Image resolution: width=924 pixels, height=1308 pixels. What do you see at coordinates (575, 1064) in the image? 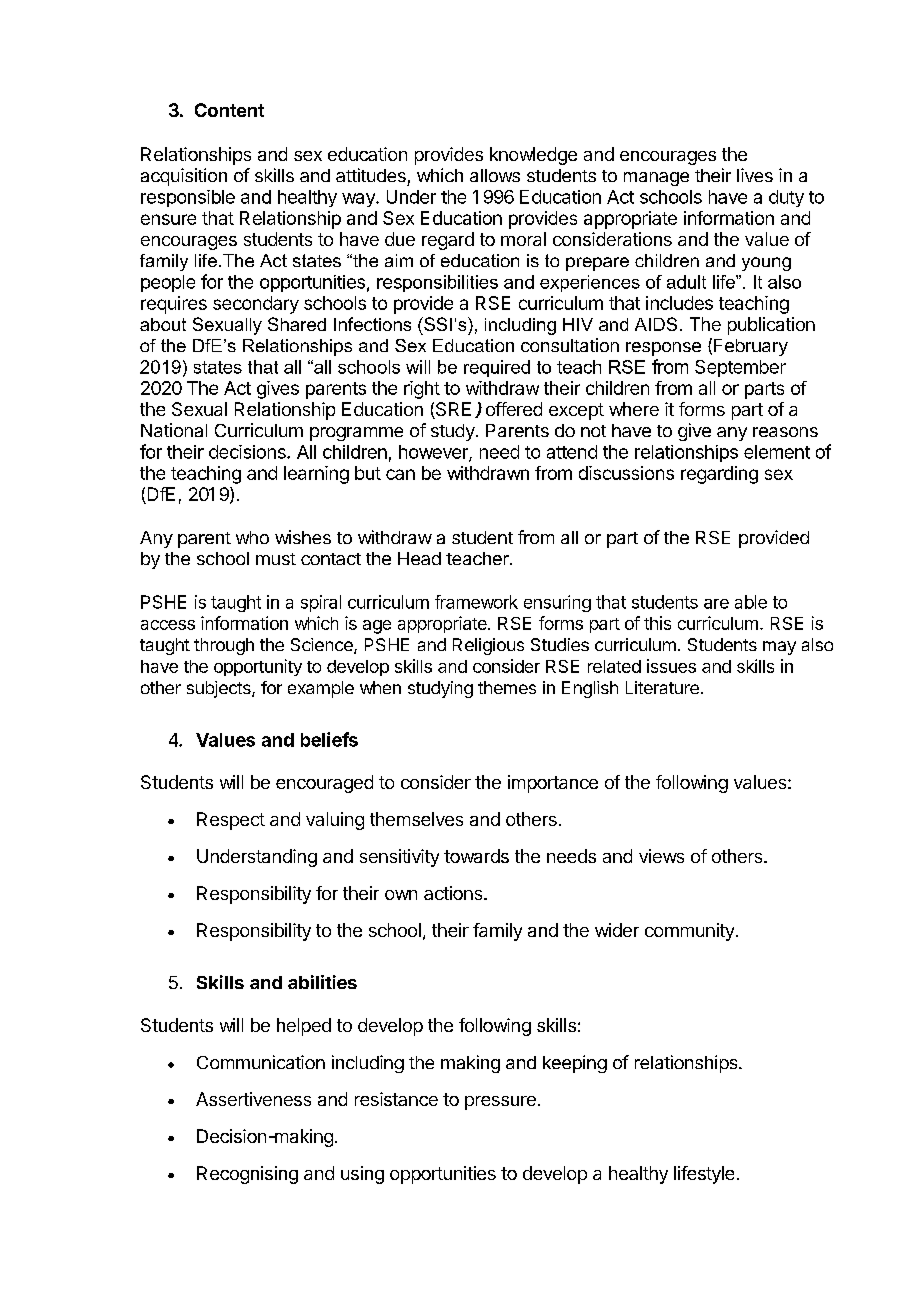
I see `keeping` at bounding box center [575, 1064].
